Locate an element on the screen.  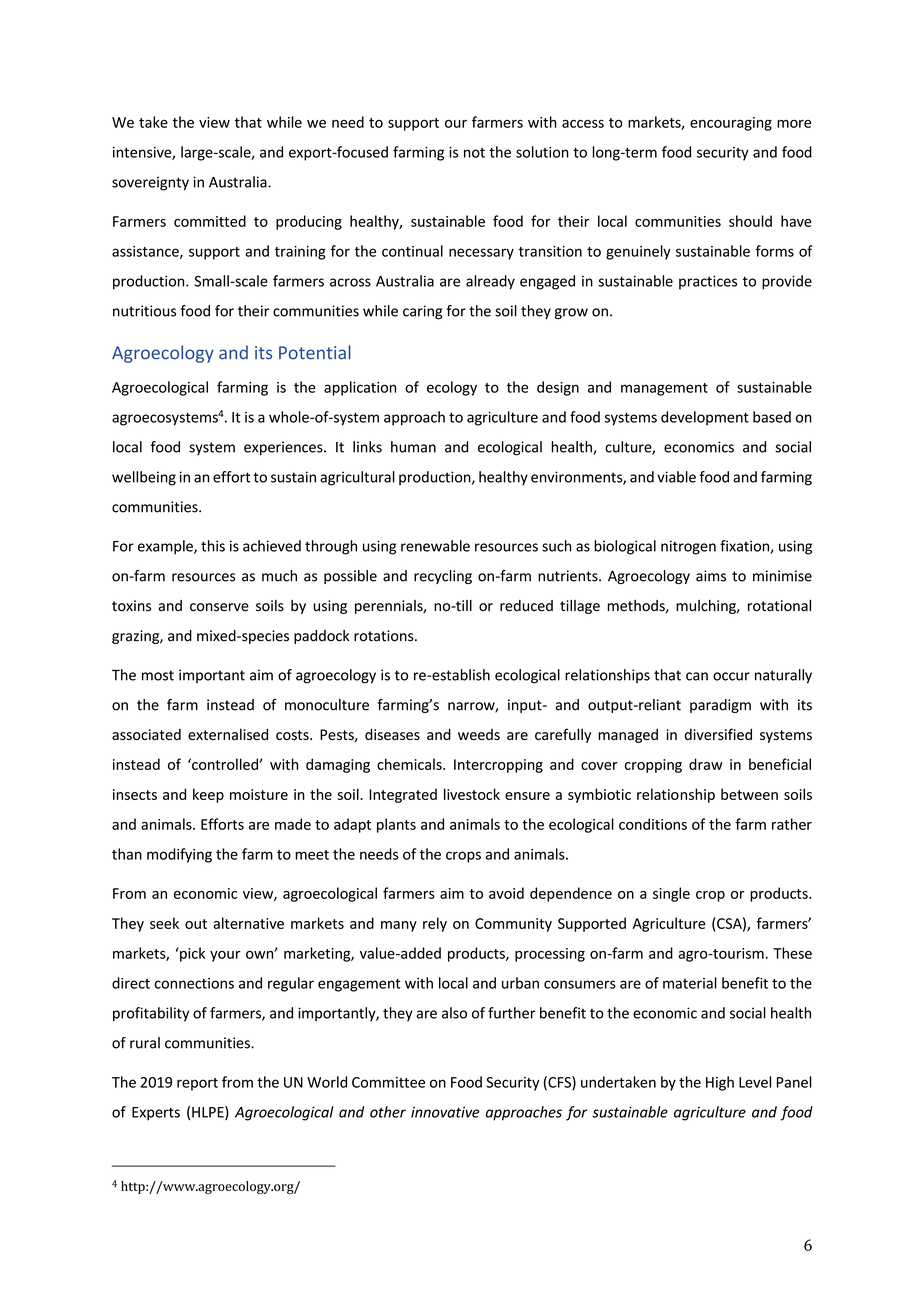
draw is located at coordinates (706, 764).
